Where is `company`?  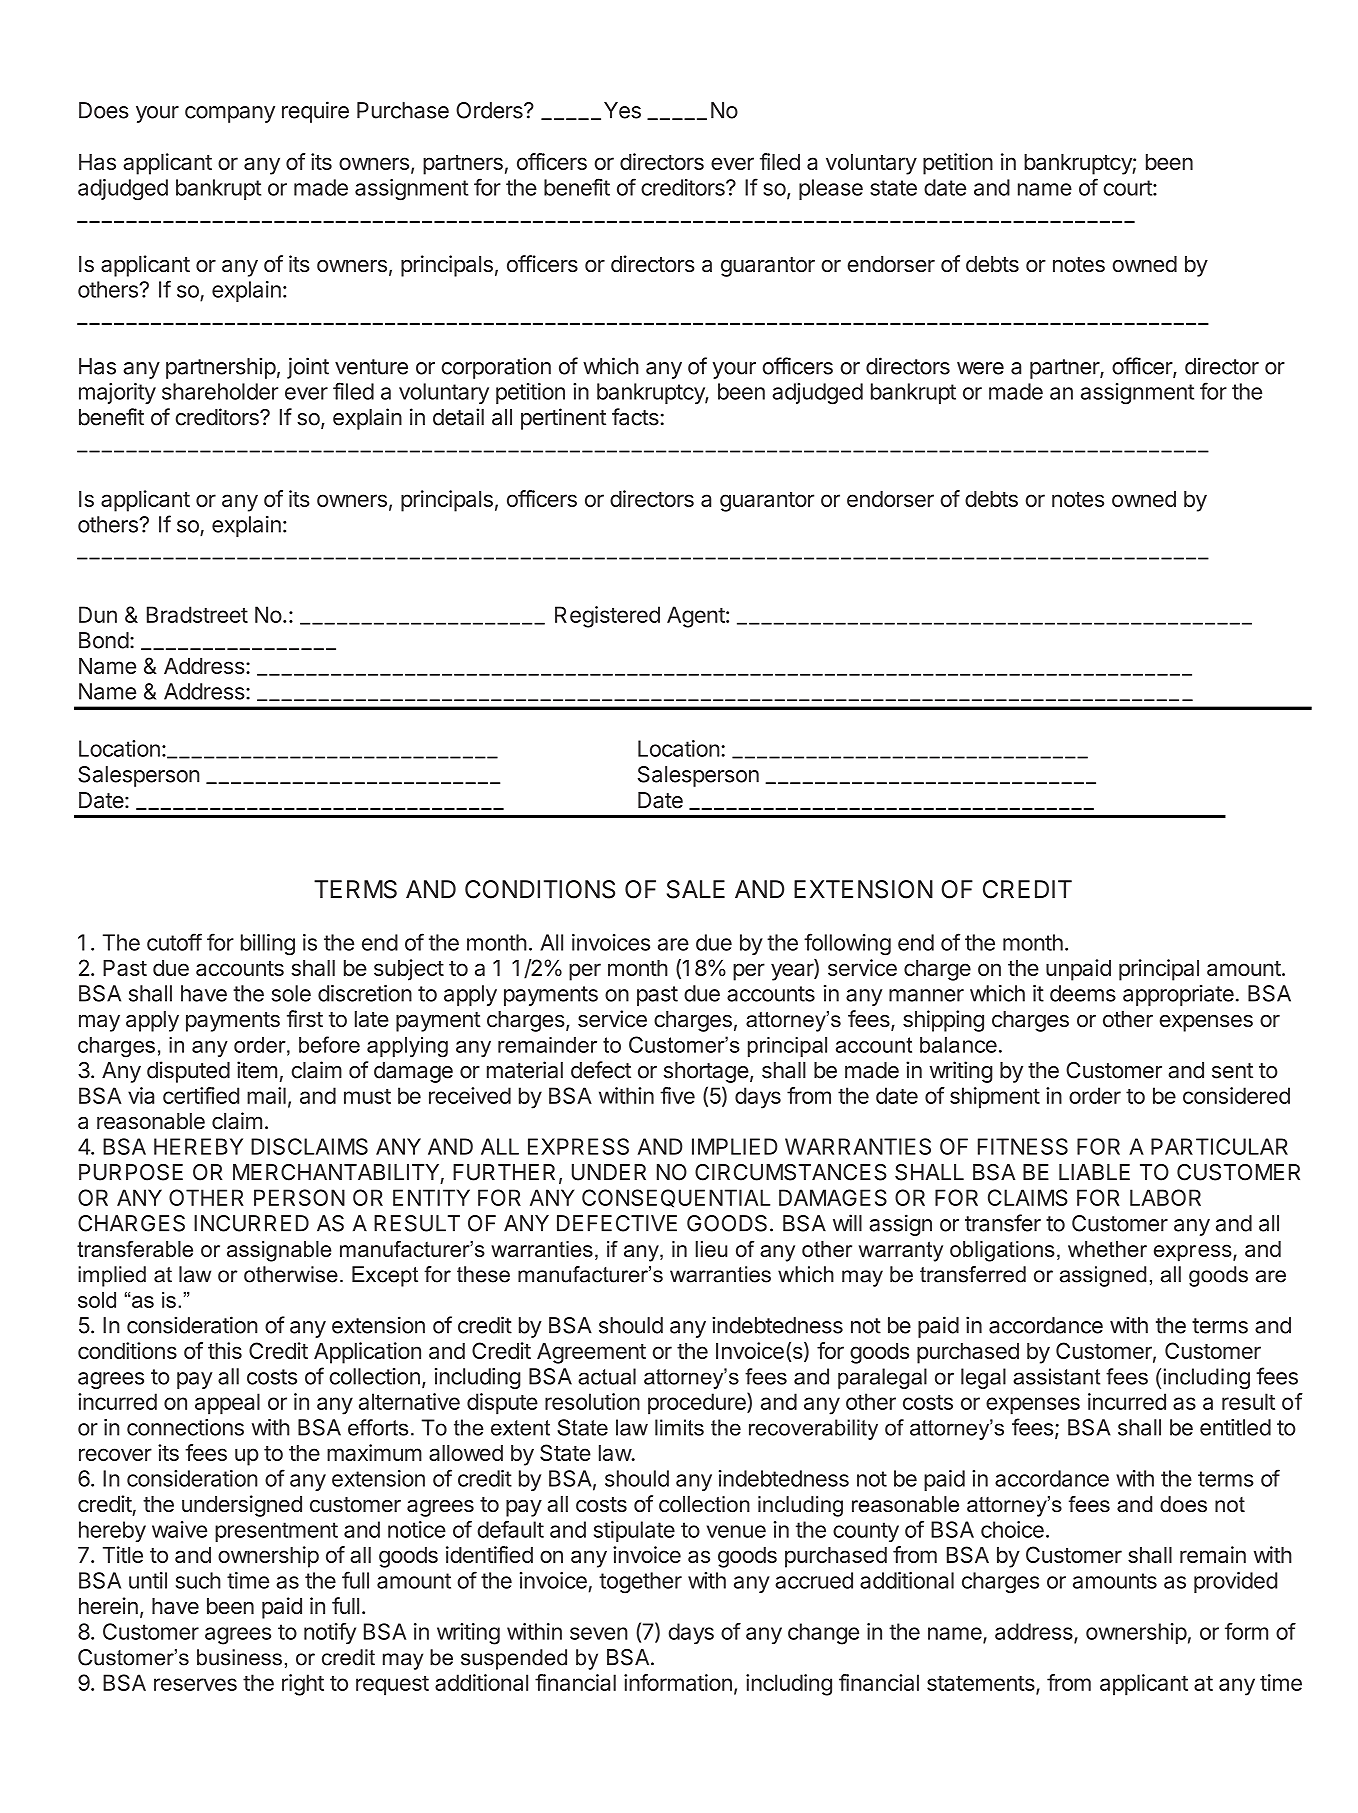 company is located at coordinates (230, 114).
